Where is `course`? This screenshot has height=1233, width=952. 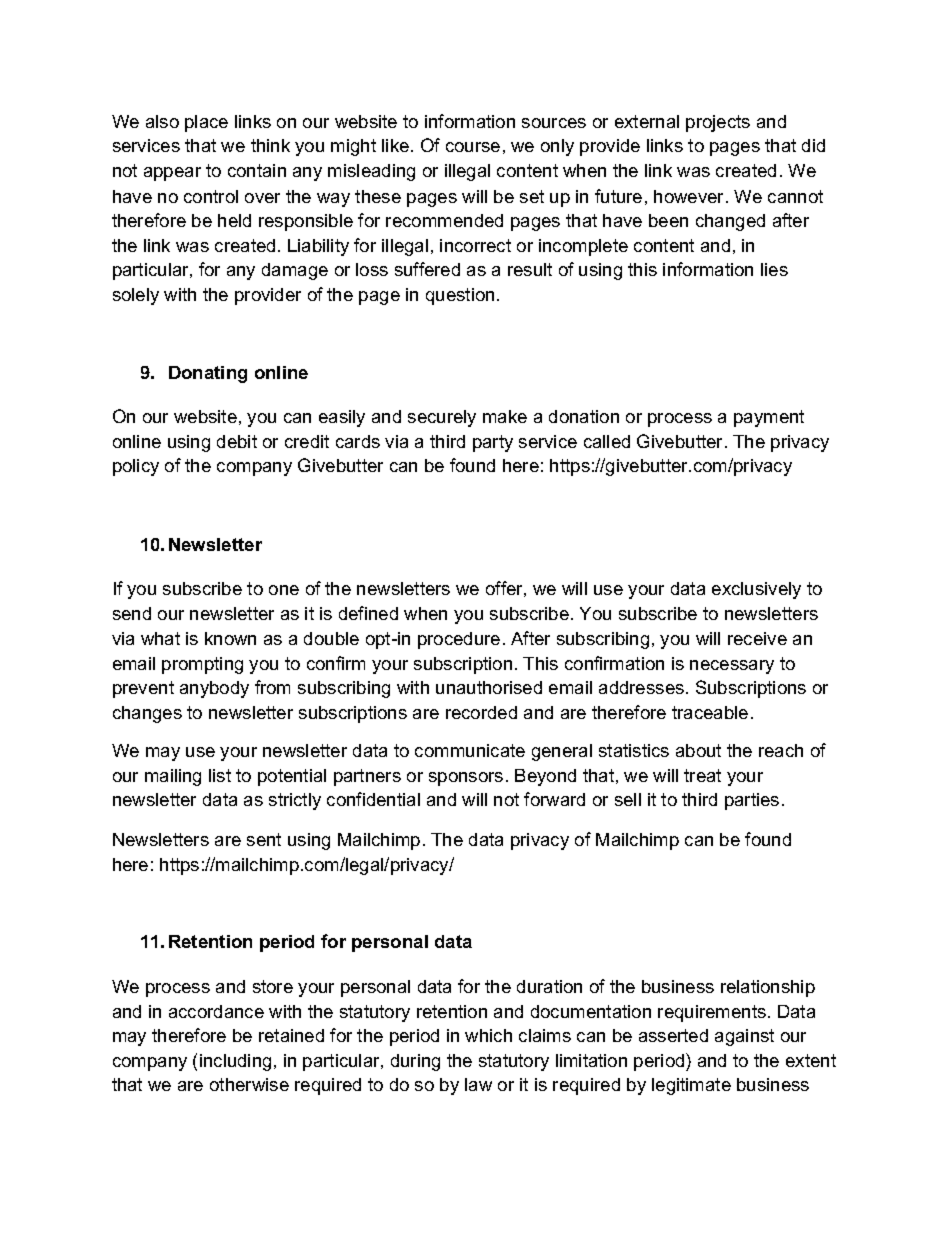 course is located at coordinates (473, 147).
